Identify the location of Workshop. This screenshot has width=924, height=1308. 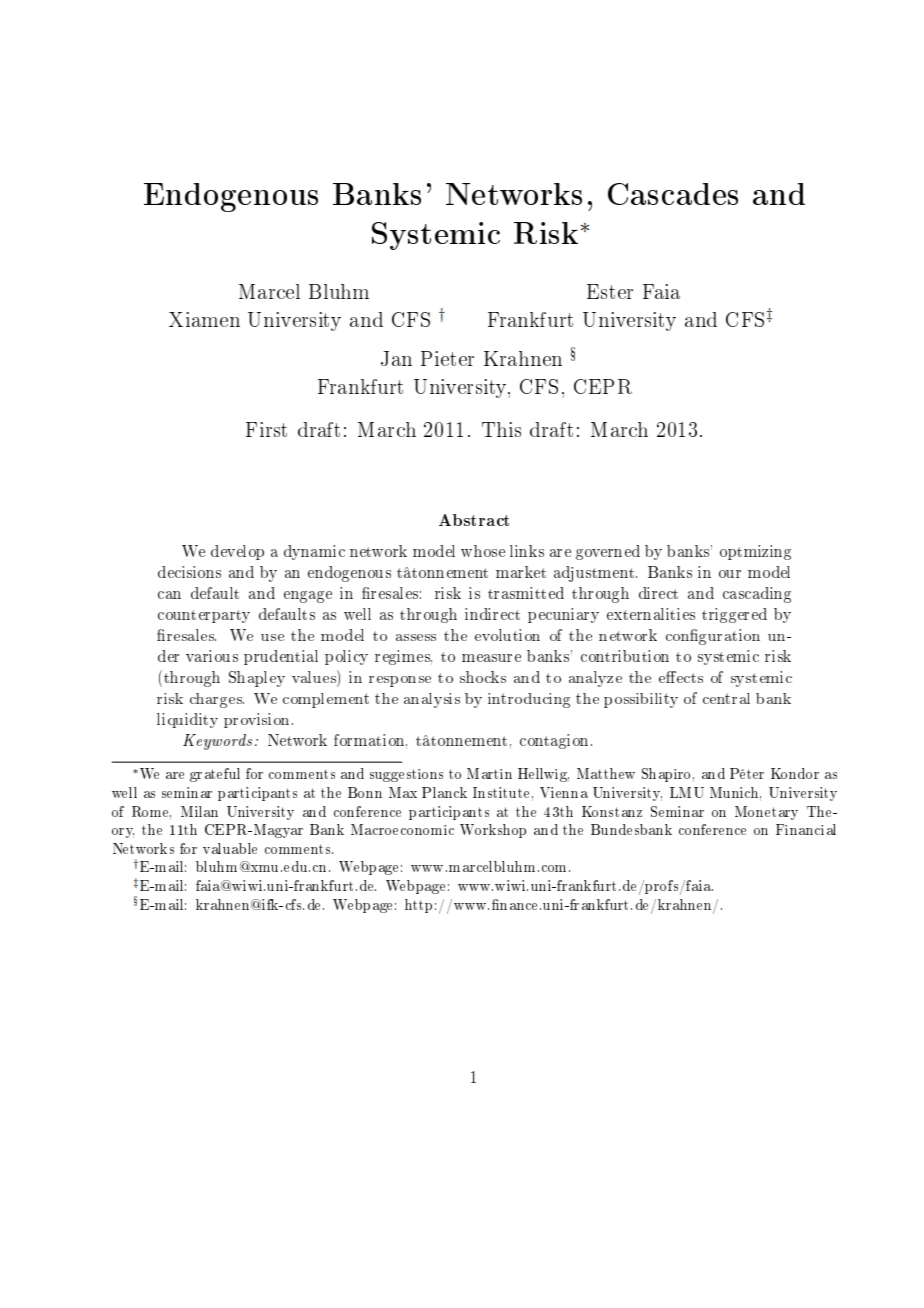
(493, 831).
